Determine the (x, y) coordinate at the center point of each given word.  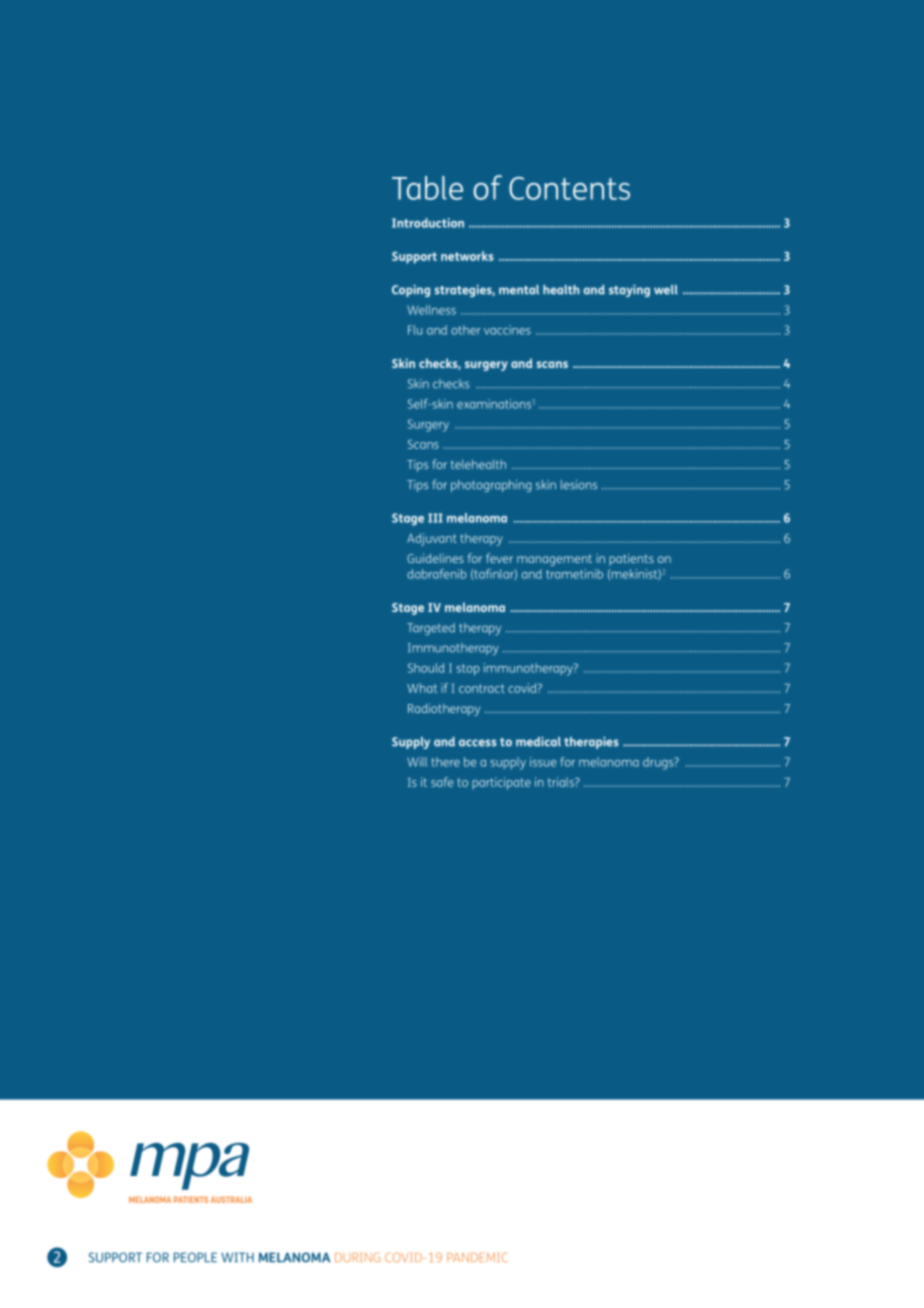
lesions (579, 485)
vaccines (507, 330)
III (435, 518)
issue (543, 762)
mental (519, 290)
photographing (491, 486)
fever (499, 558)
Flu (415, 330)
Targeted (431, 629)
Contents (569, 188)
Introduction (428, 223)
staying (629, 291)
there (445, 762)
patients (631, 559)
